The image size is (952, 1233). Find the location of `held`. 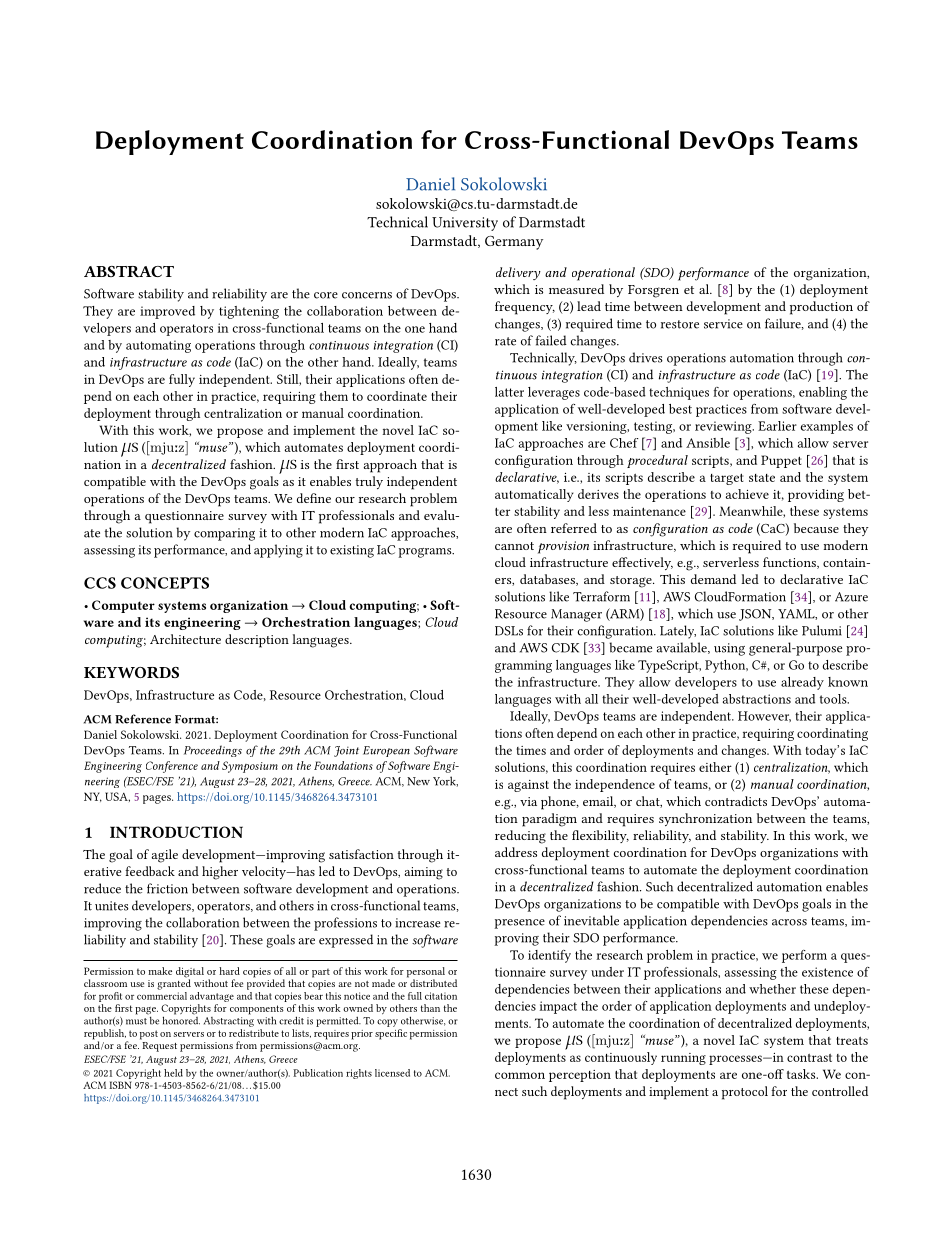

held is located at coordinates (173, 1073).
